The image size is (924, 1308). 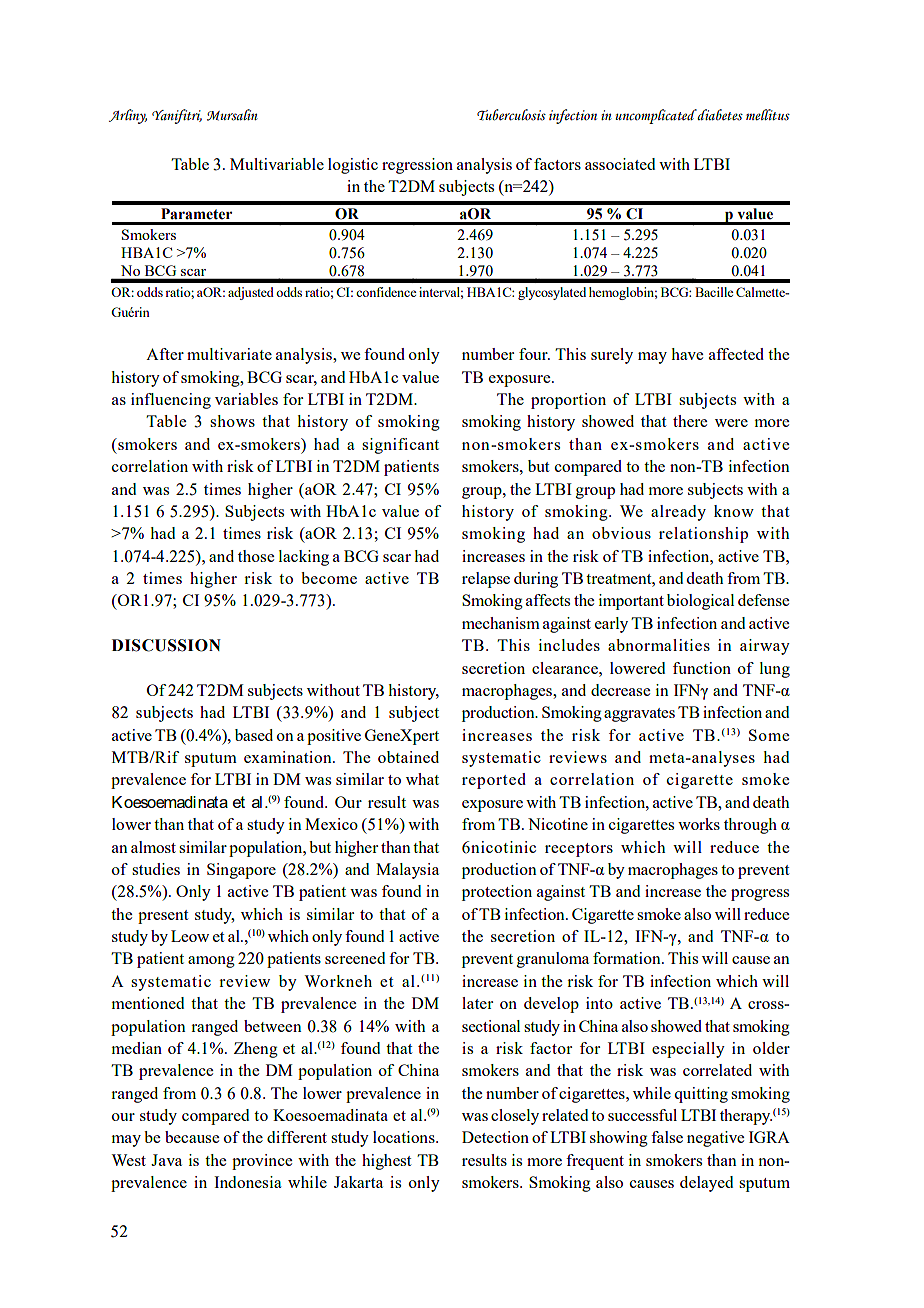 What do you see at coordinates (166, 1160) in the screenshot?
I see `Java` at bounding box center [166, 1160].
